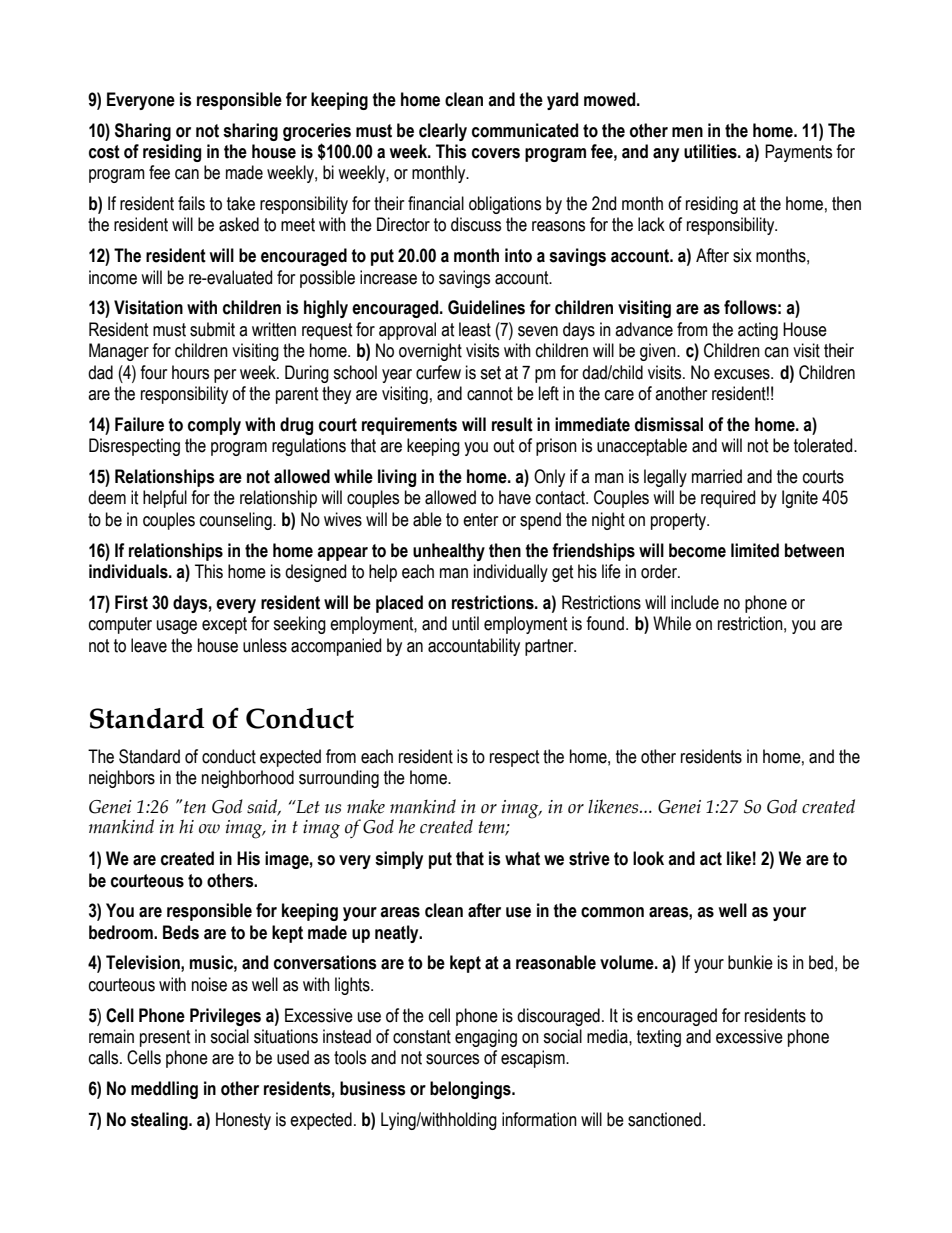 Image resolution: width=952 pixels, height=1233 pixels. I want to click on excuses, so click(743, 374).
